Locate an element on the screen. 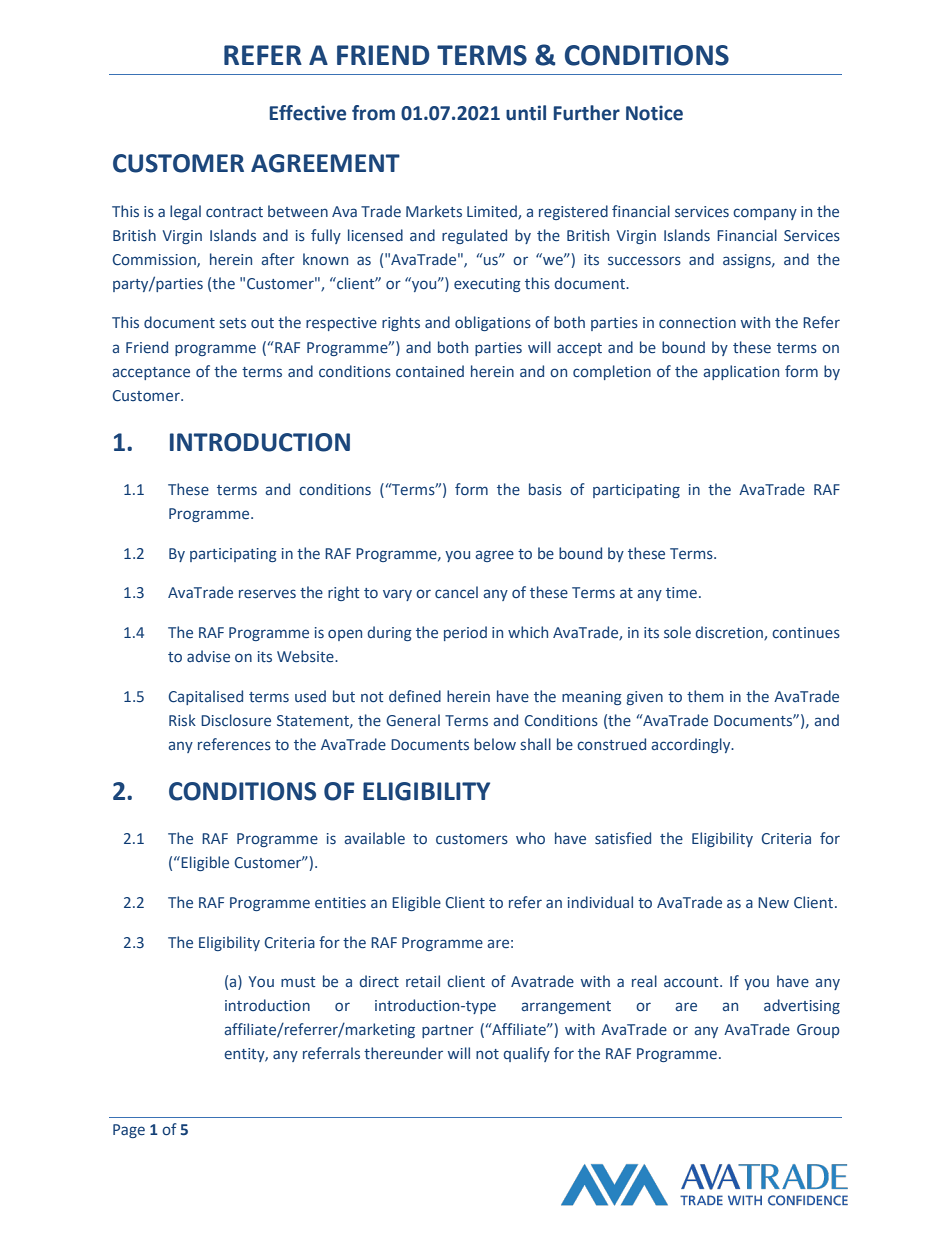 This screenshot has width=952, height=1233. period is located at coordinates (465, 633).
